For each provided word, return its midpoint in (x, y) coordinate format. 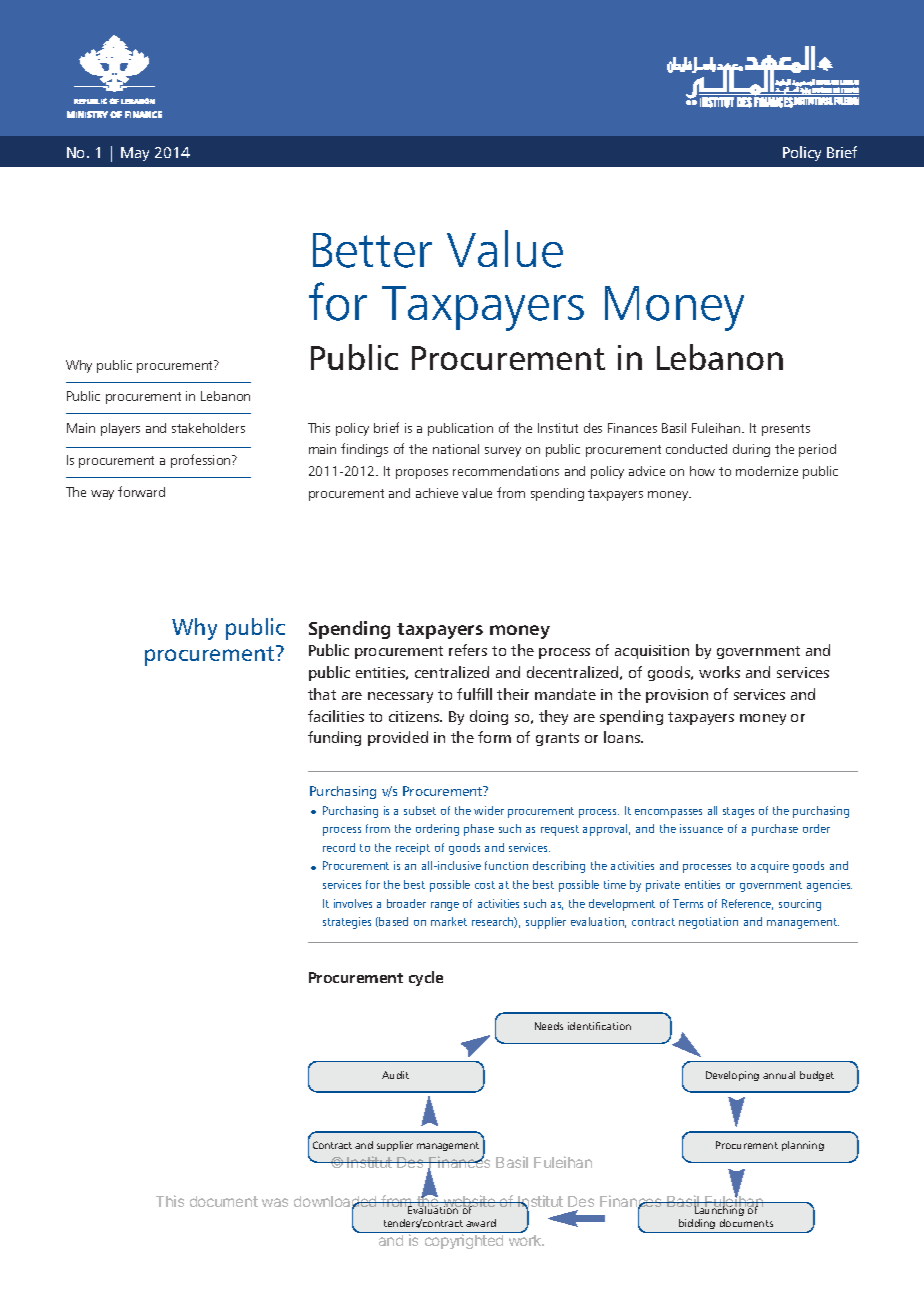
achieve (437, 493)
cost (485, 885)
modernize (767, 471)
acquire (770, 867)
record (339, 847)
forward (141, 491)
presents (786, 430)
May (135, 154)
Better (372, 250)
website (469, 1202)
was (275, 1202)
